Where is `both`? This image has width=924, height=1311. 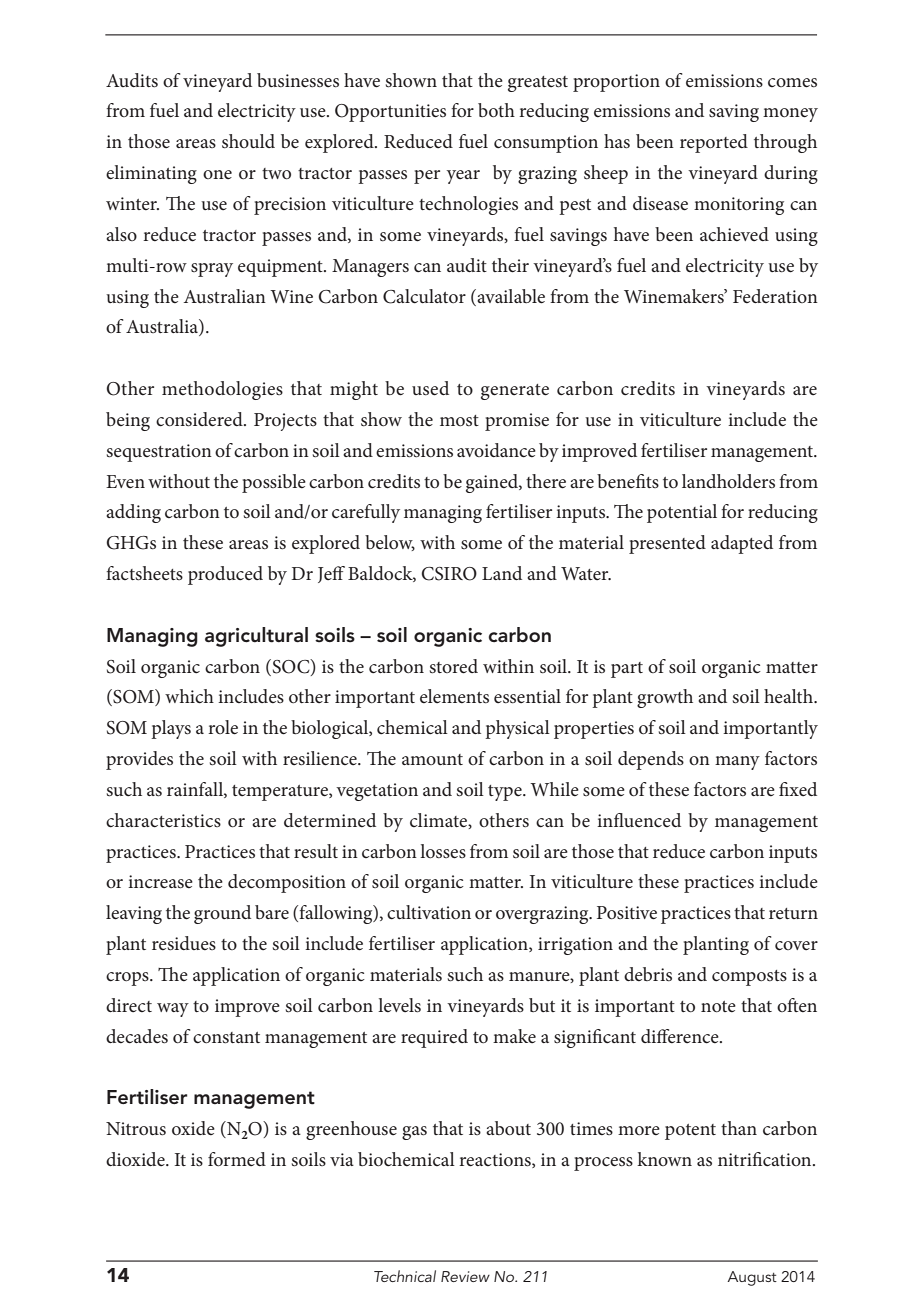 both is located at coordinates (496, 110).
